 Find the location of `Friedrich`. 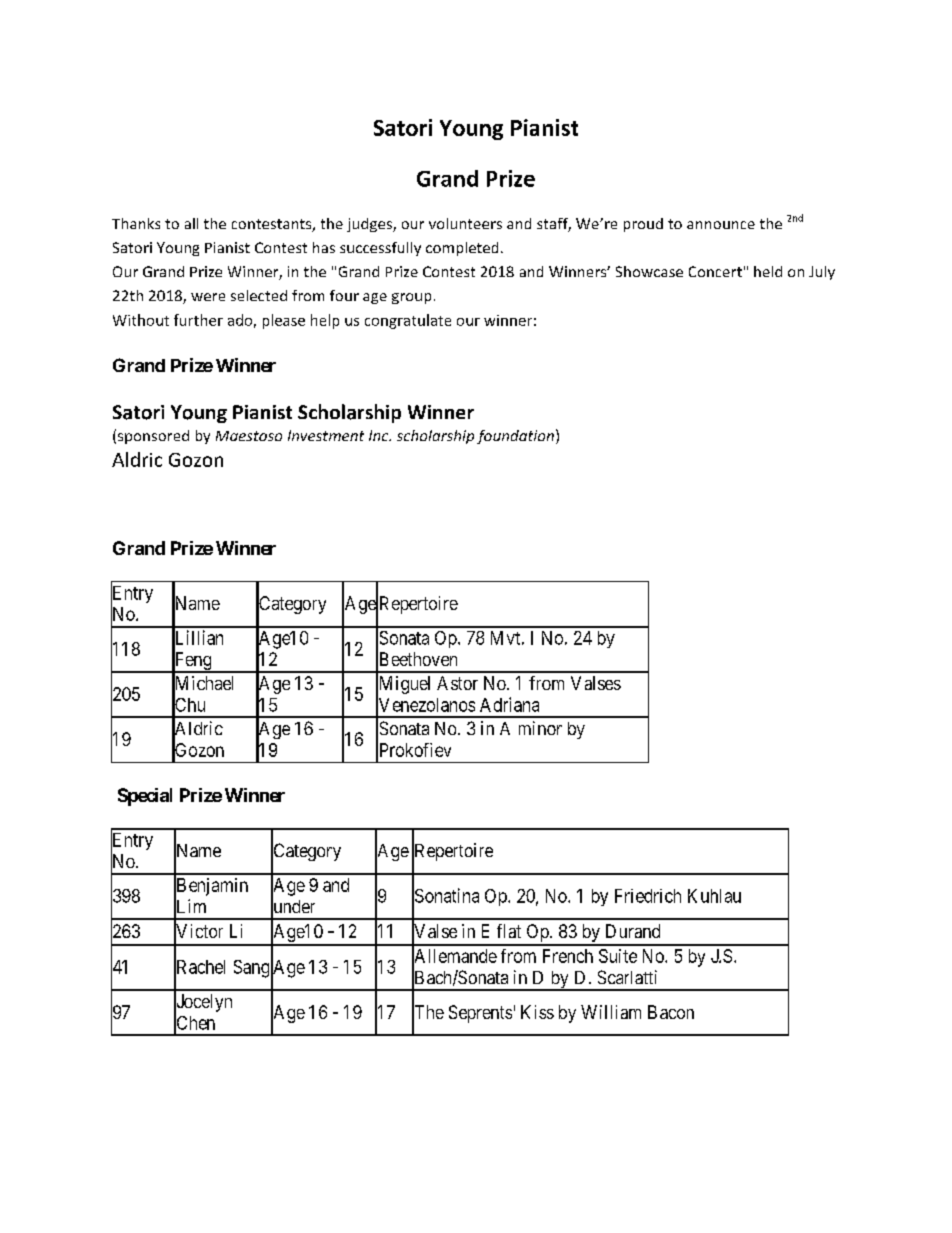

Friedrich is located at coordinates (648, 896).
